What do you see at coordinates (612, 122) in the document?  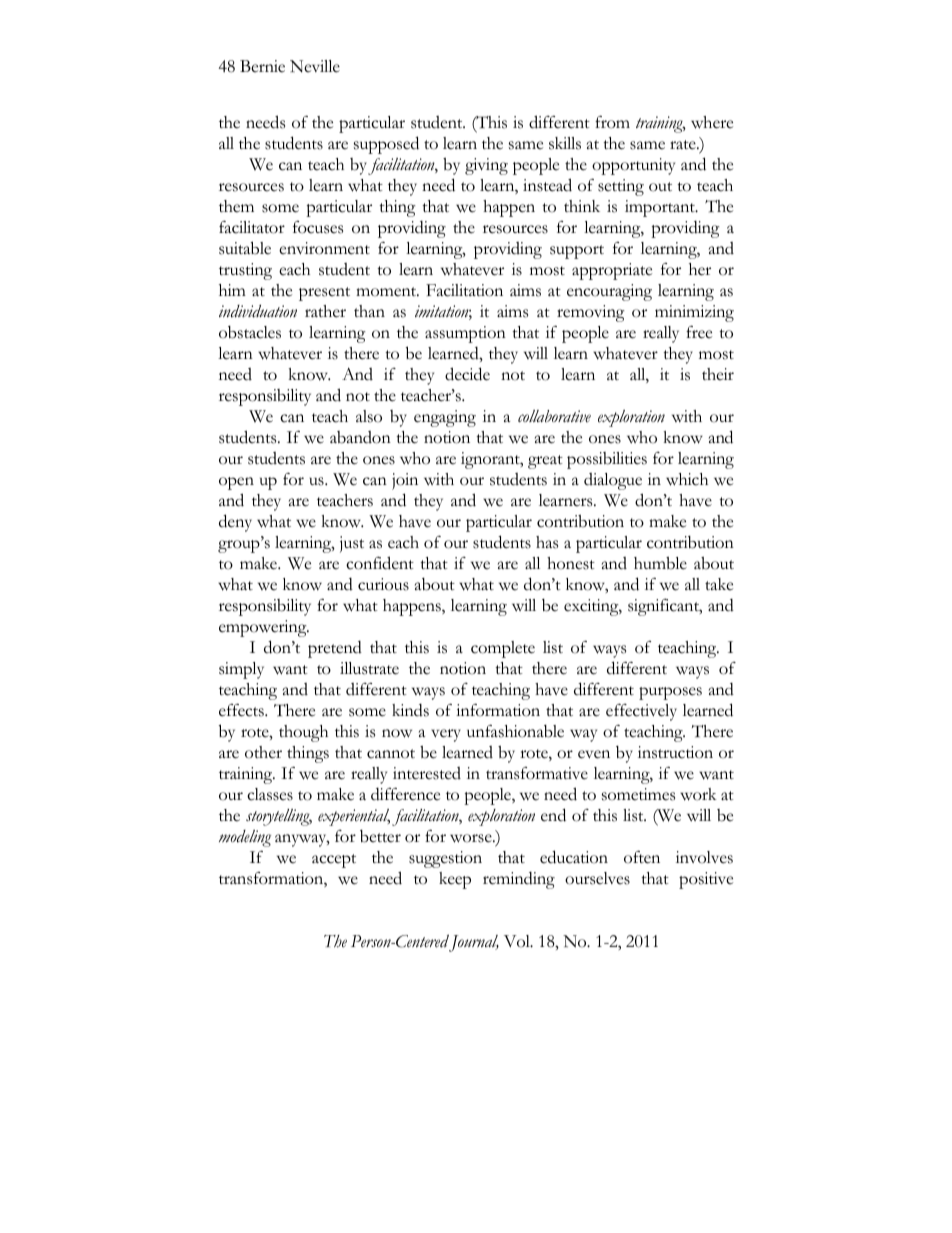 I see `from` at bounding box center [612, 122].
